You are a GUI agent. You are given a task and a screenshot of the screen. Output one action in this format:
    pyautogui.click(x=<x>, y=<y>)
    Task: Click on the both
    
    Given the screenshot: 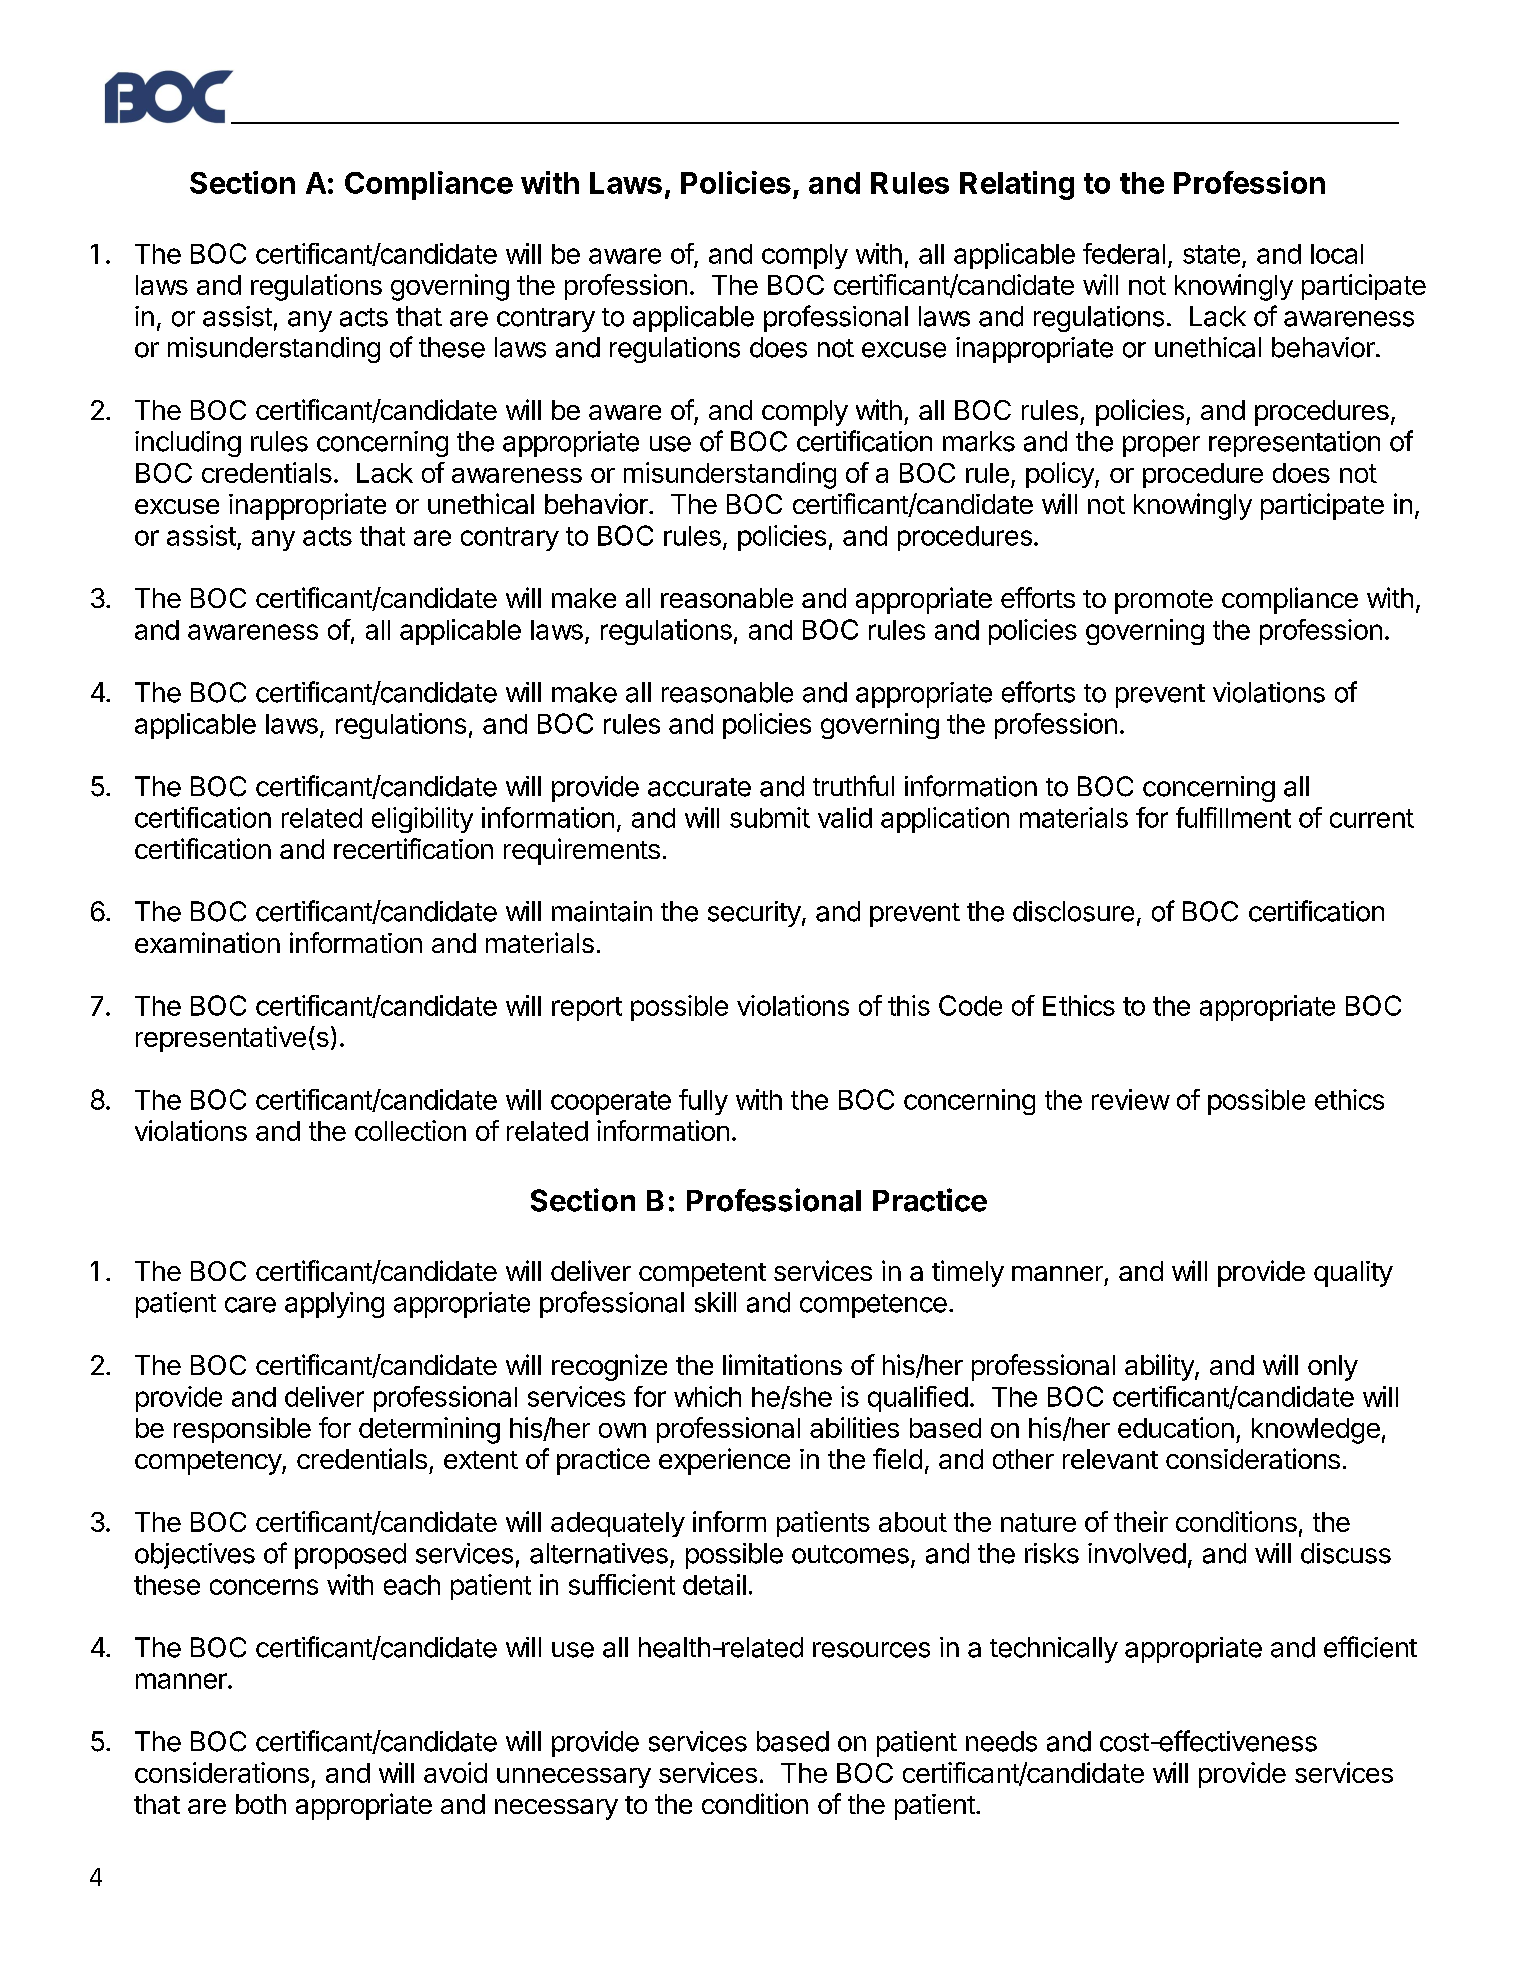 What is the action you would take?
    pyautogui.click(x=261, y=1804)
